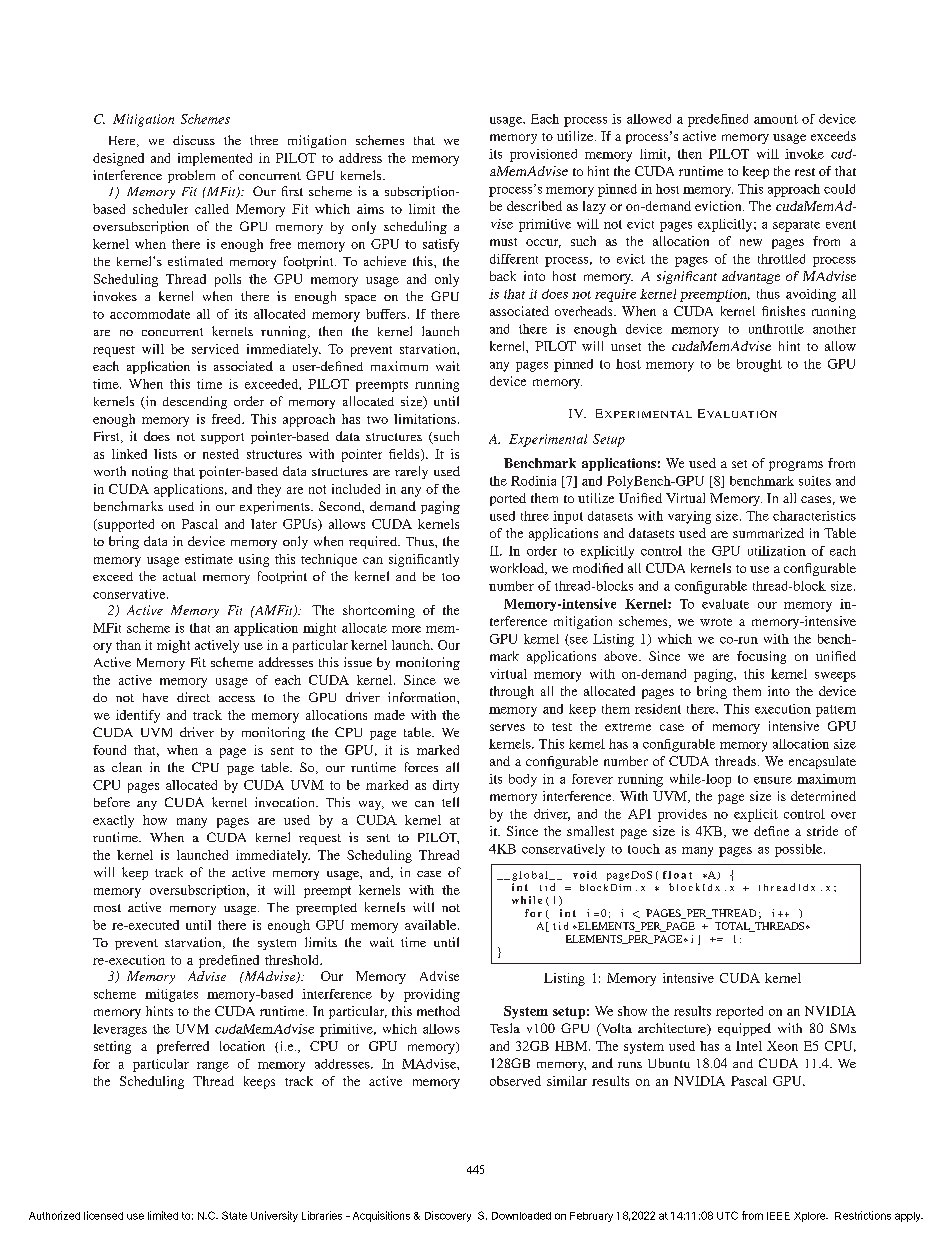 This screenshot has height=1233, width=952. What do you see at coordinates (179, 576) in the screenshot?
I see `actual` at bounding box center [179, 576].
